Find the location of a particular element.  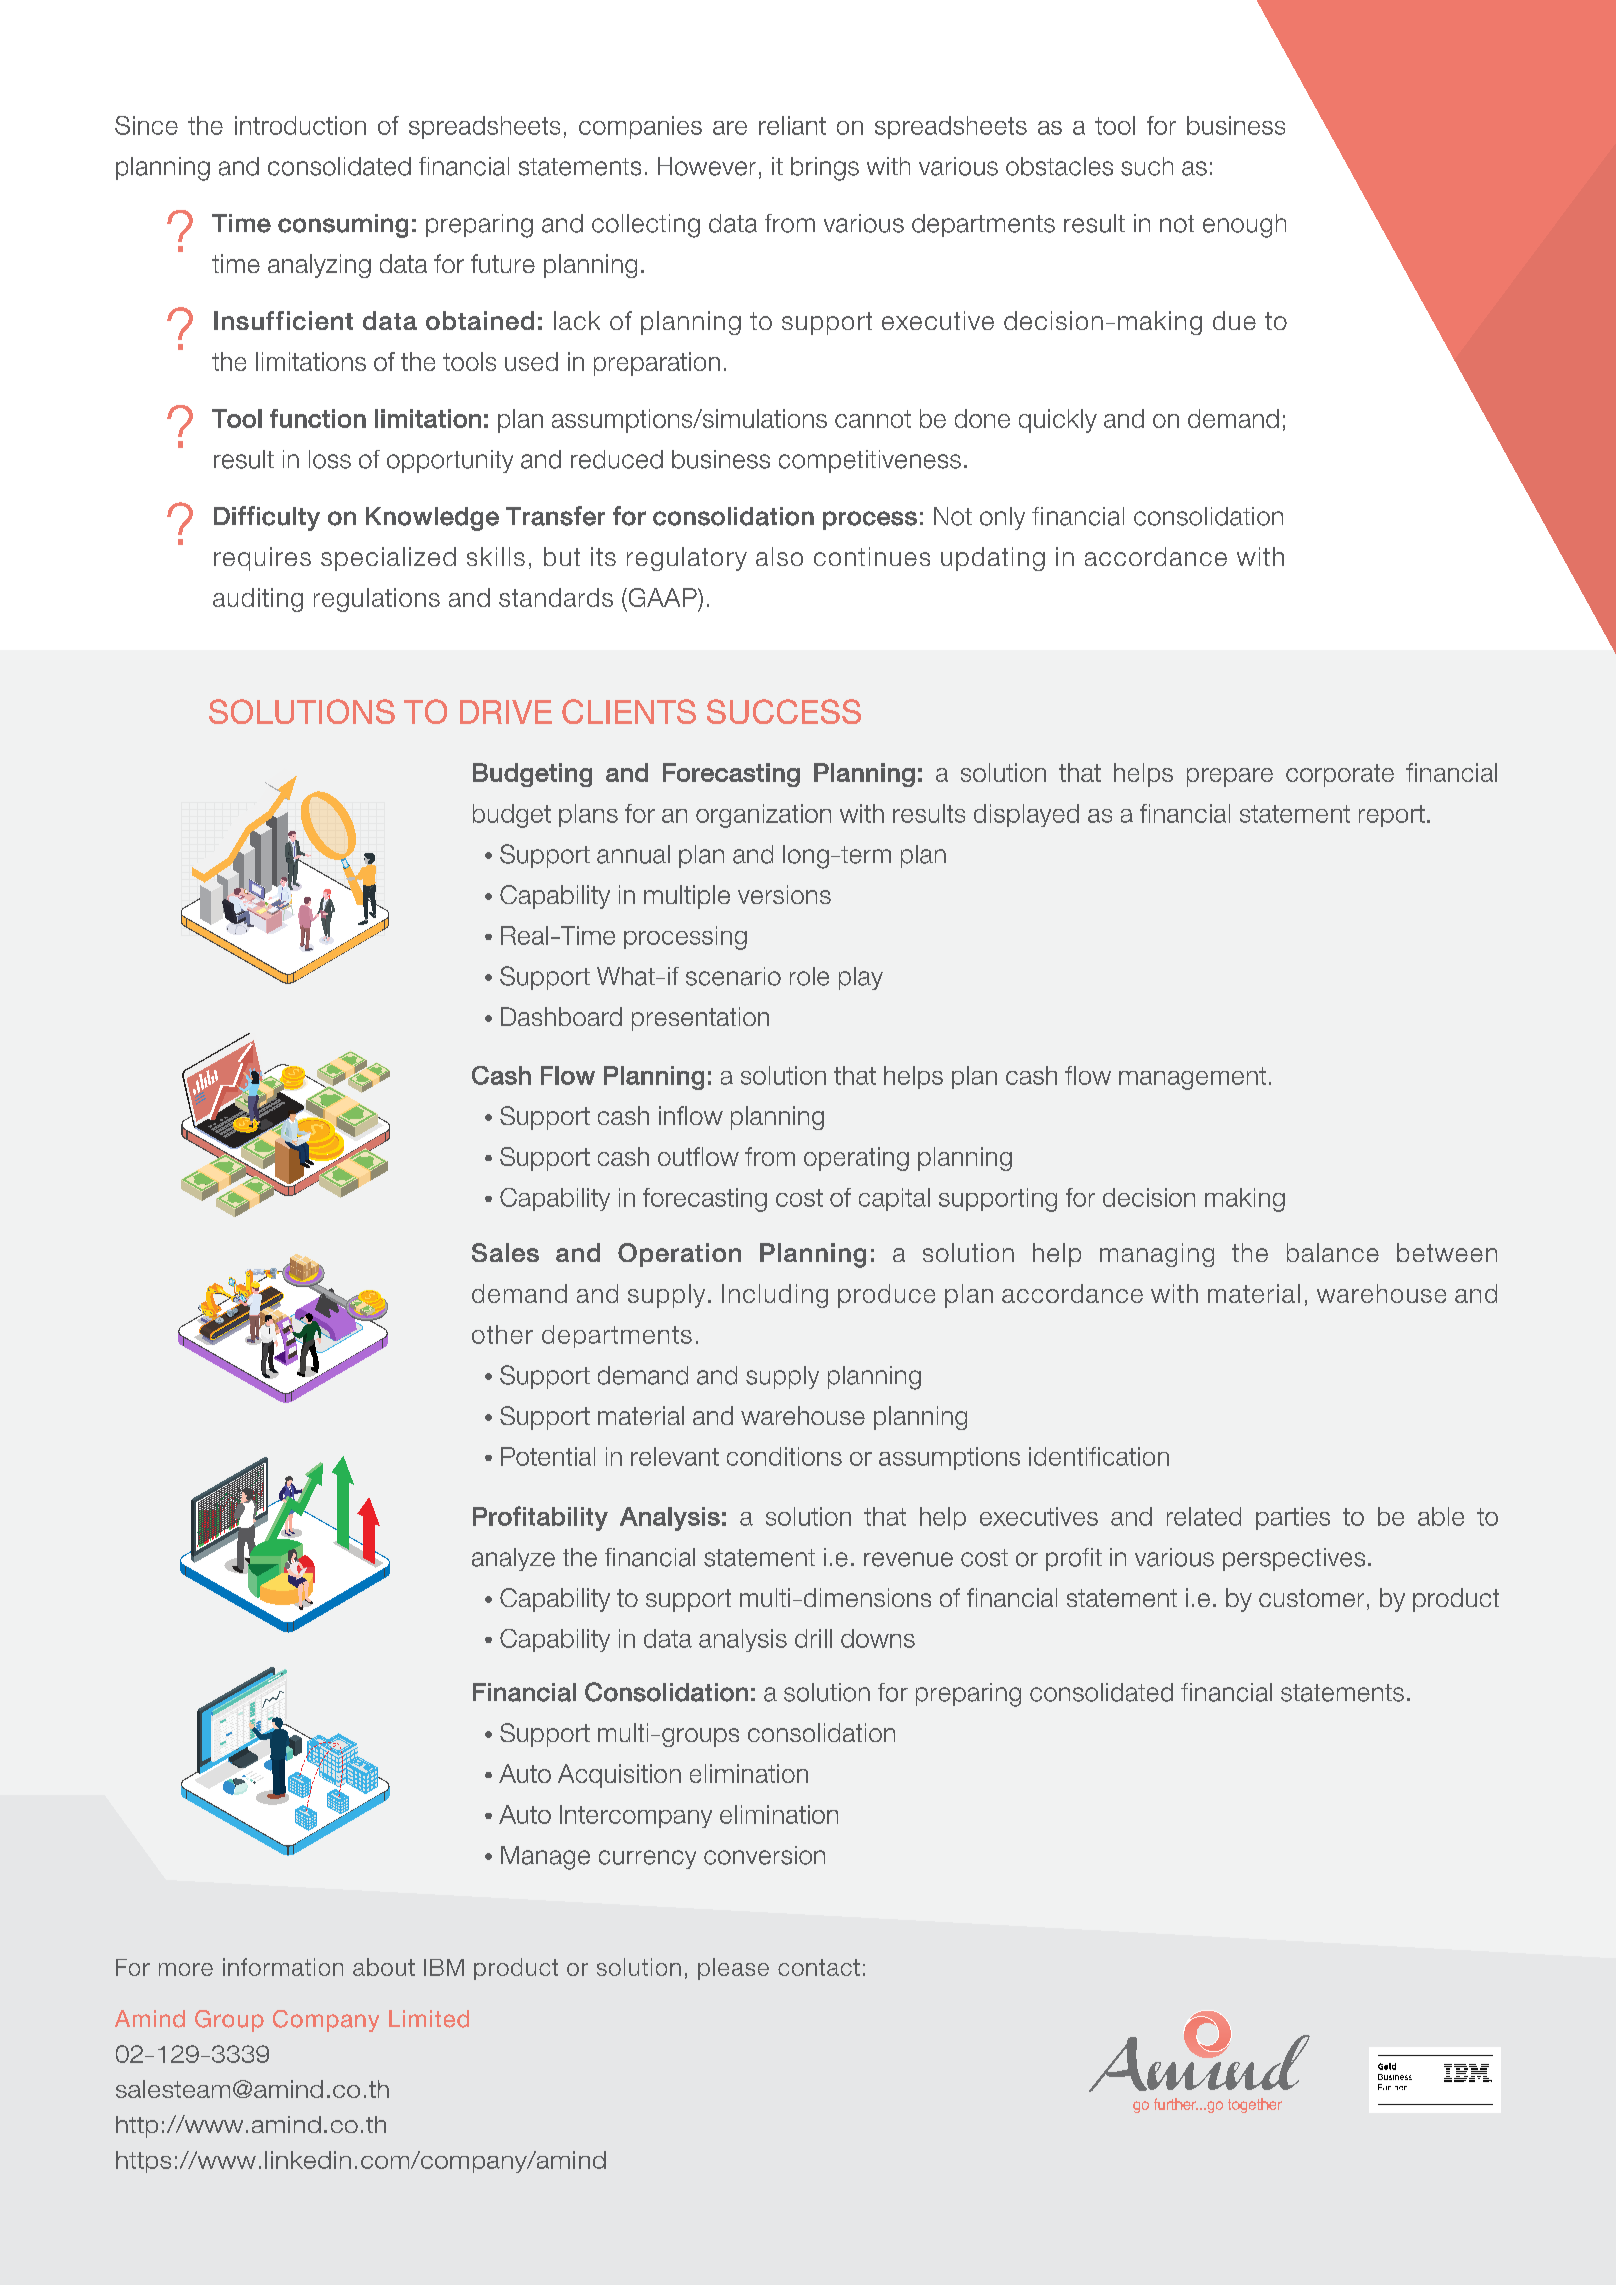

enough is located at coordinates (1244, 226).
